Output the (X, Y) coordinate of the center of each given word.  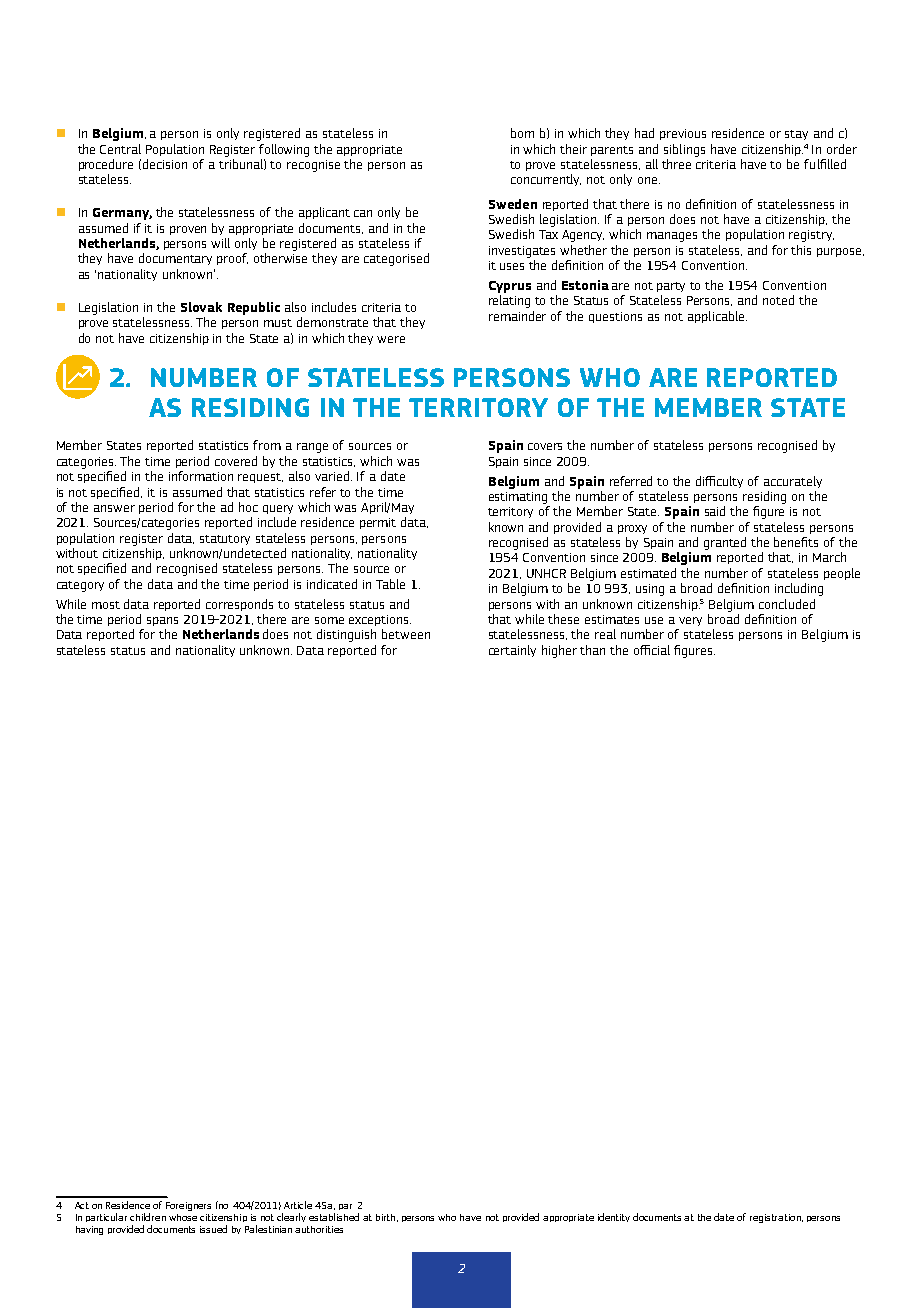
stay (796, 135)
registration (776, 1218)
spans (162, 621)
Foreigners (188, 1206)
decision (165, 164)
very (690, 621)
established (334, 1217)
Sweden (513, 204)
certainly (512, 651)
